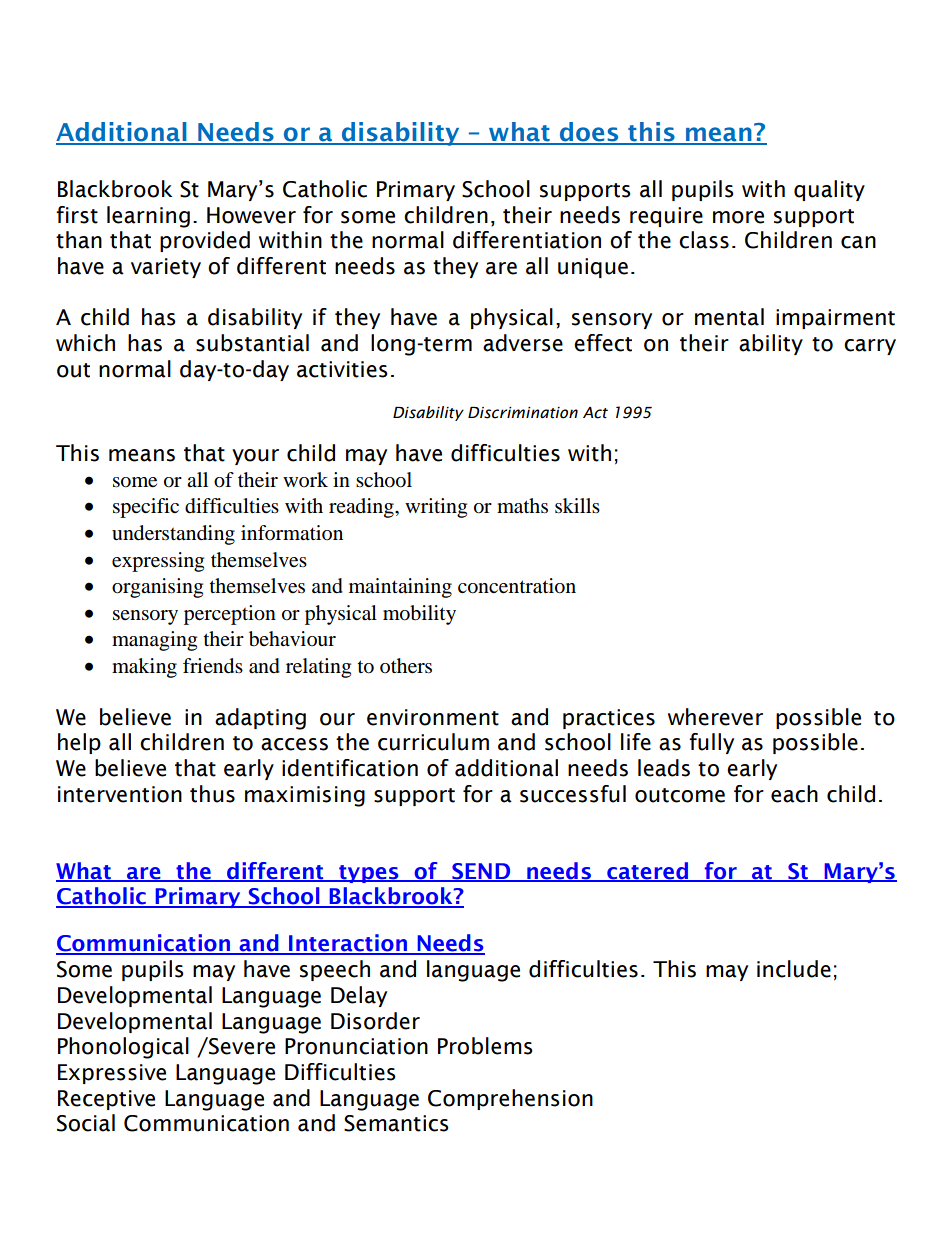 This page has height=1233, width=952. What do you see at coordinates (794, 794) in the page?
I see `each` at bounding box center [794, 794].
